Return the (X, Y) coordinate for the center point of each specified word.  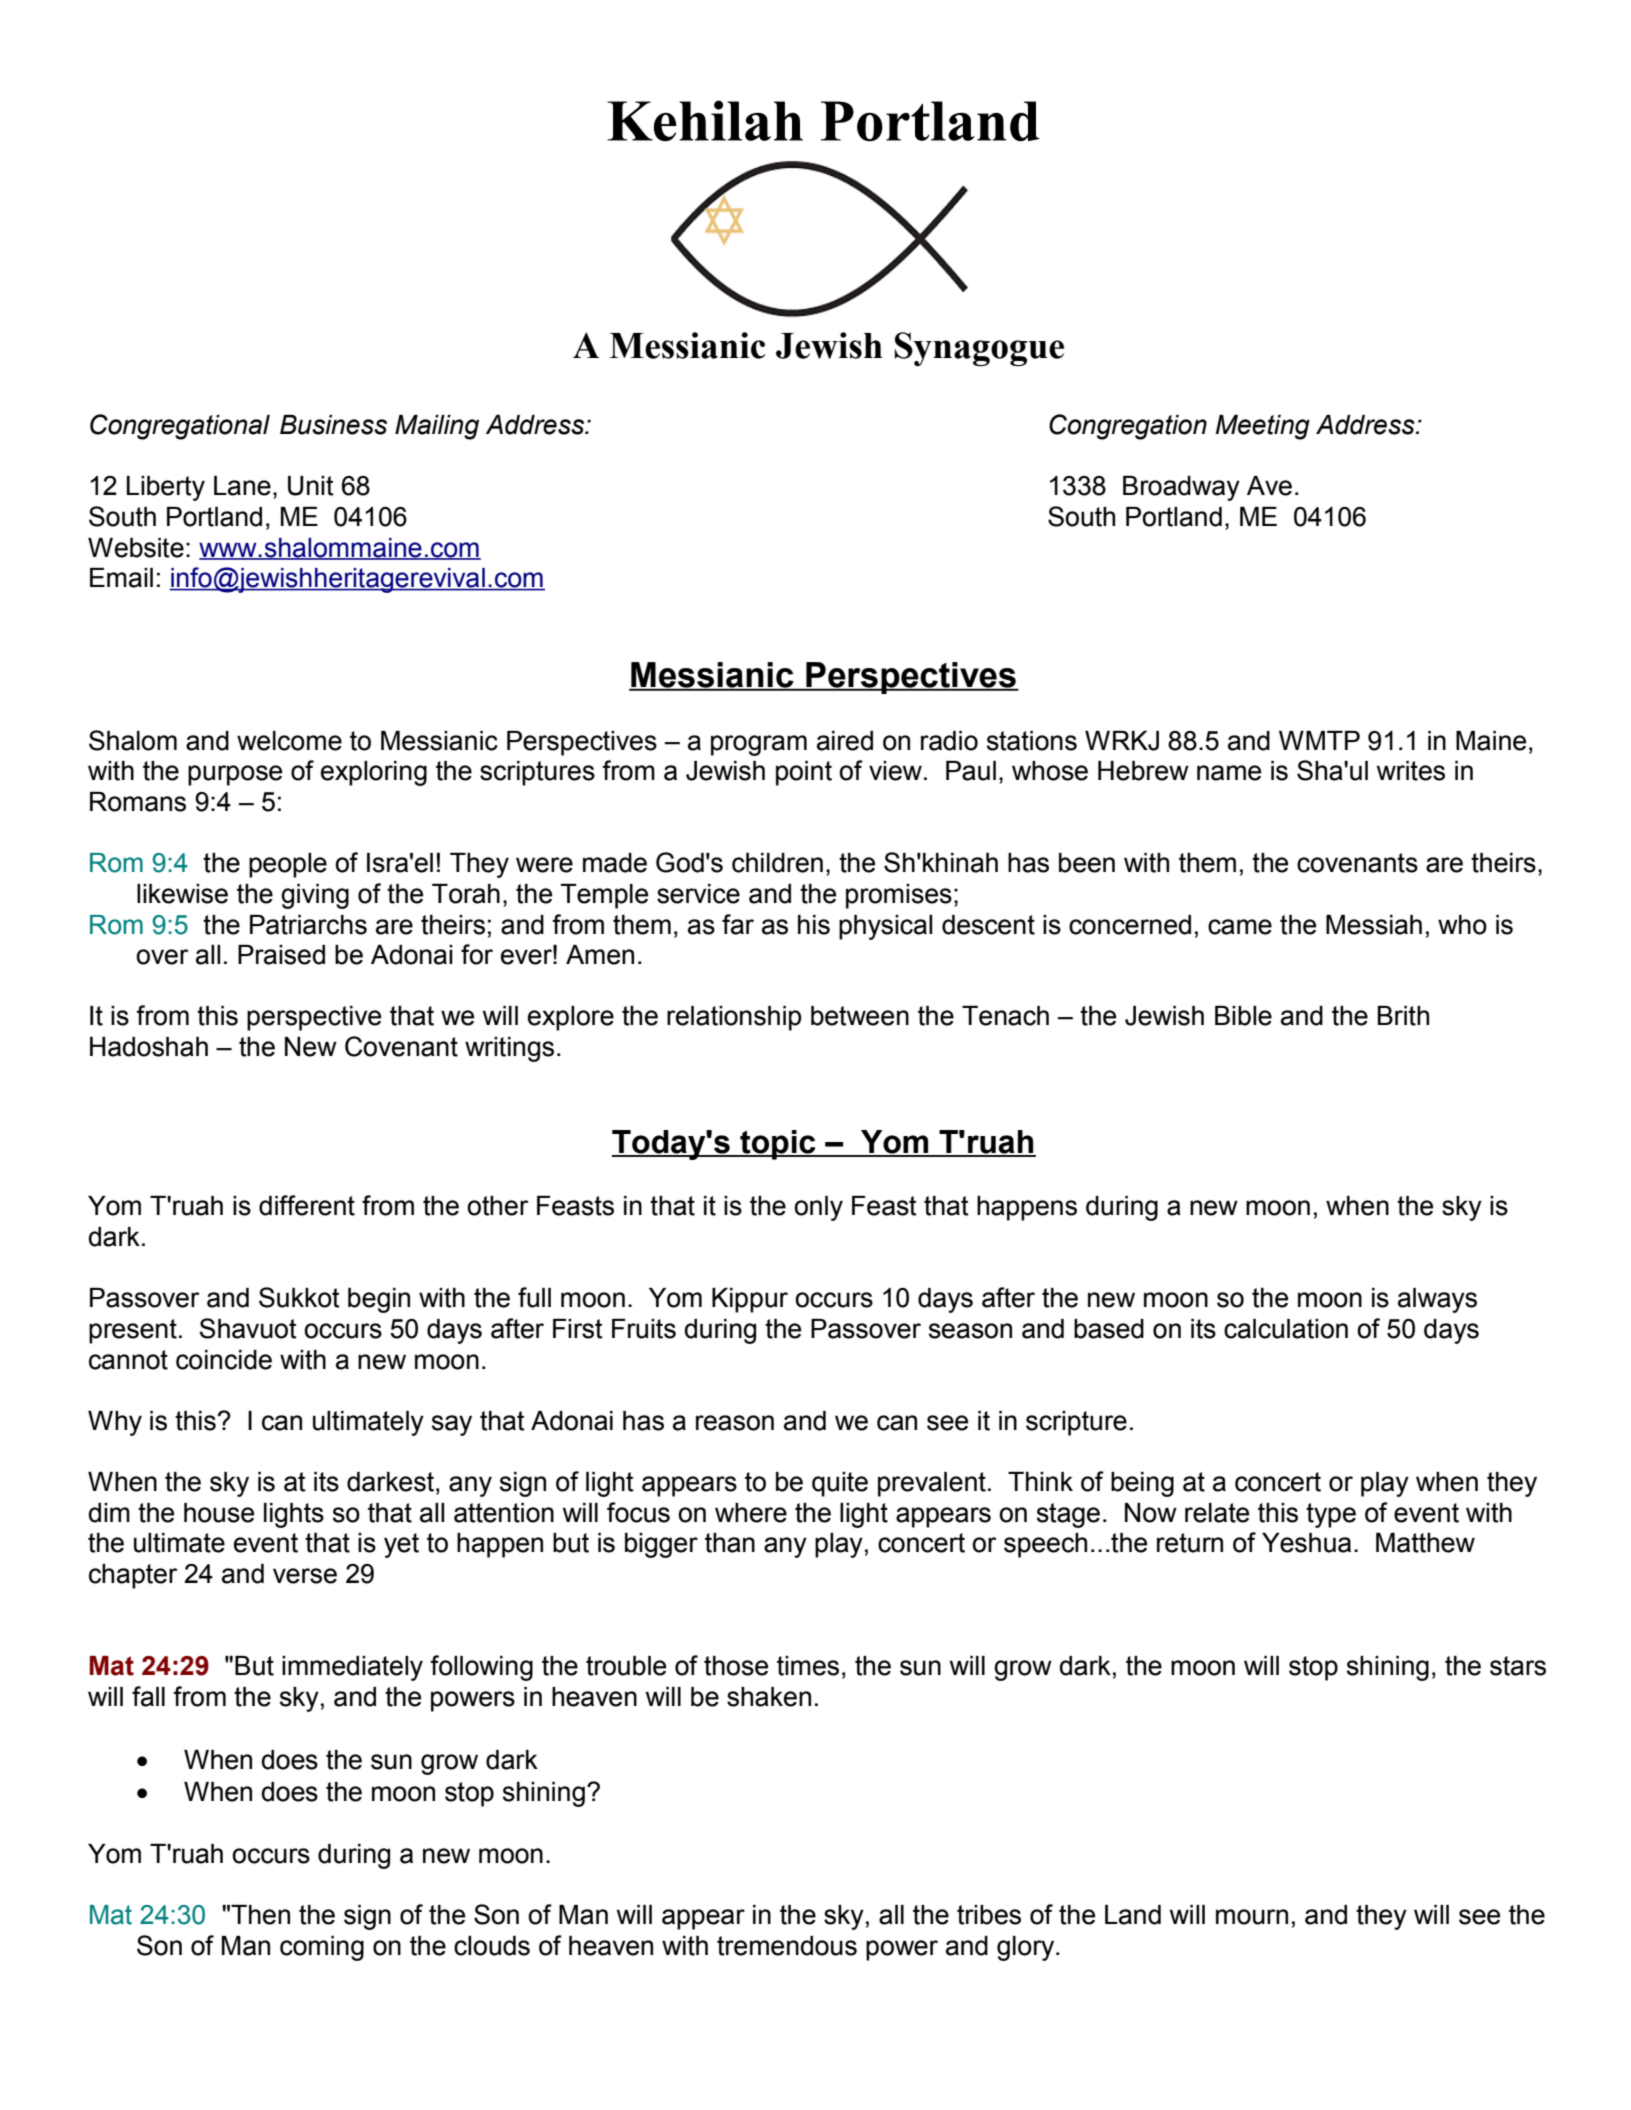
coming (322, 1948)
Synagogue (979, 349)
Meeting (1263, 427)
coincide (224, 1360)
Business (333, 425)
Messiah (1374, 925)
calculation (1286, 1329)
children (777, 863)
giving (315, 896)
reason (735, 1423)
